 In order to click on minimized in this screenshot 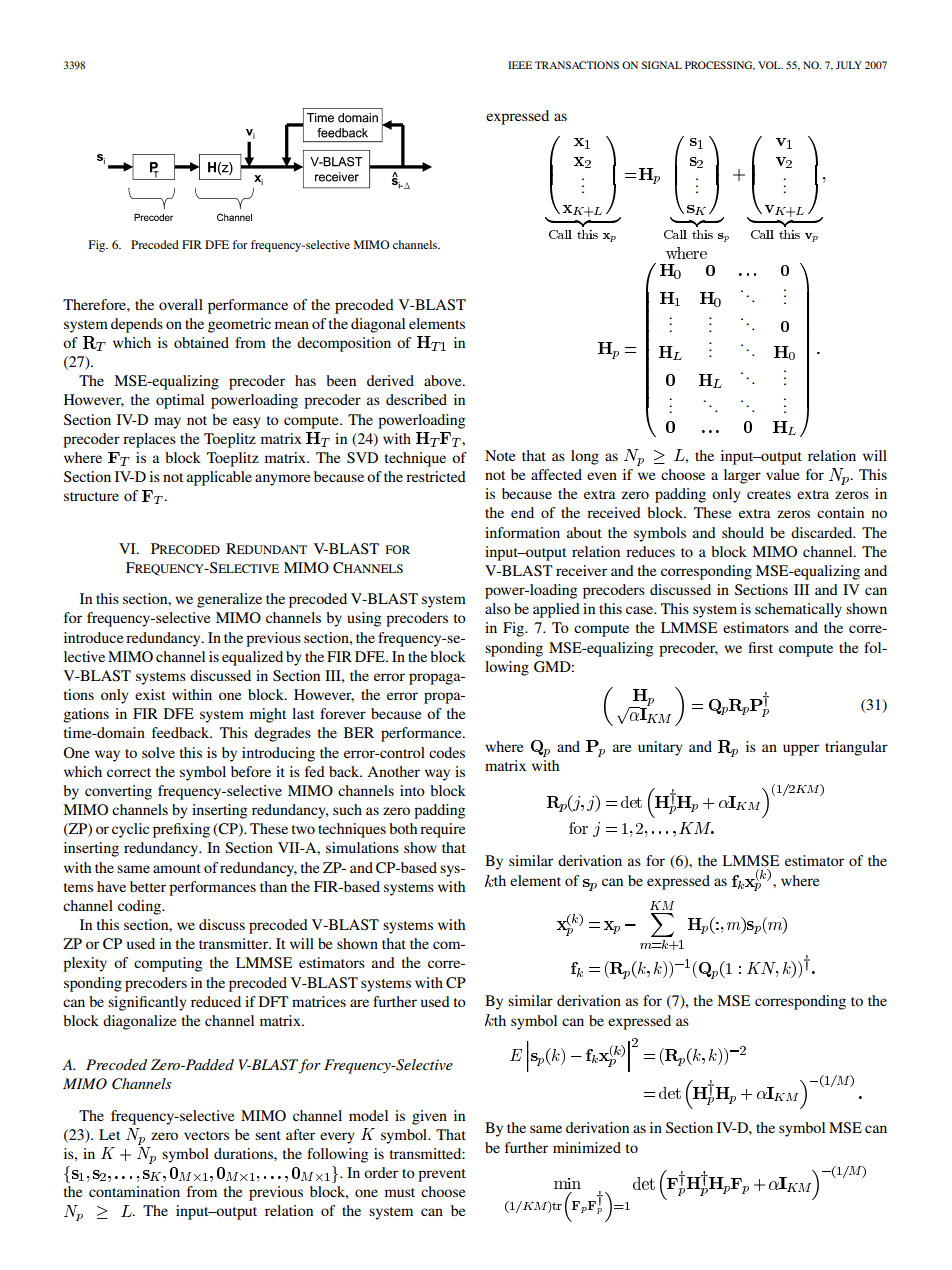, I will do `click(587, 1147)`.
